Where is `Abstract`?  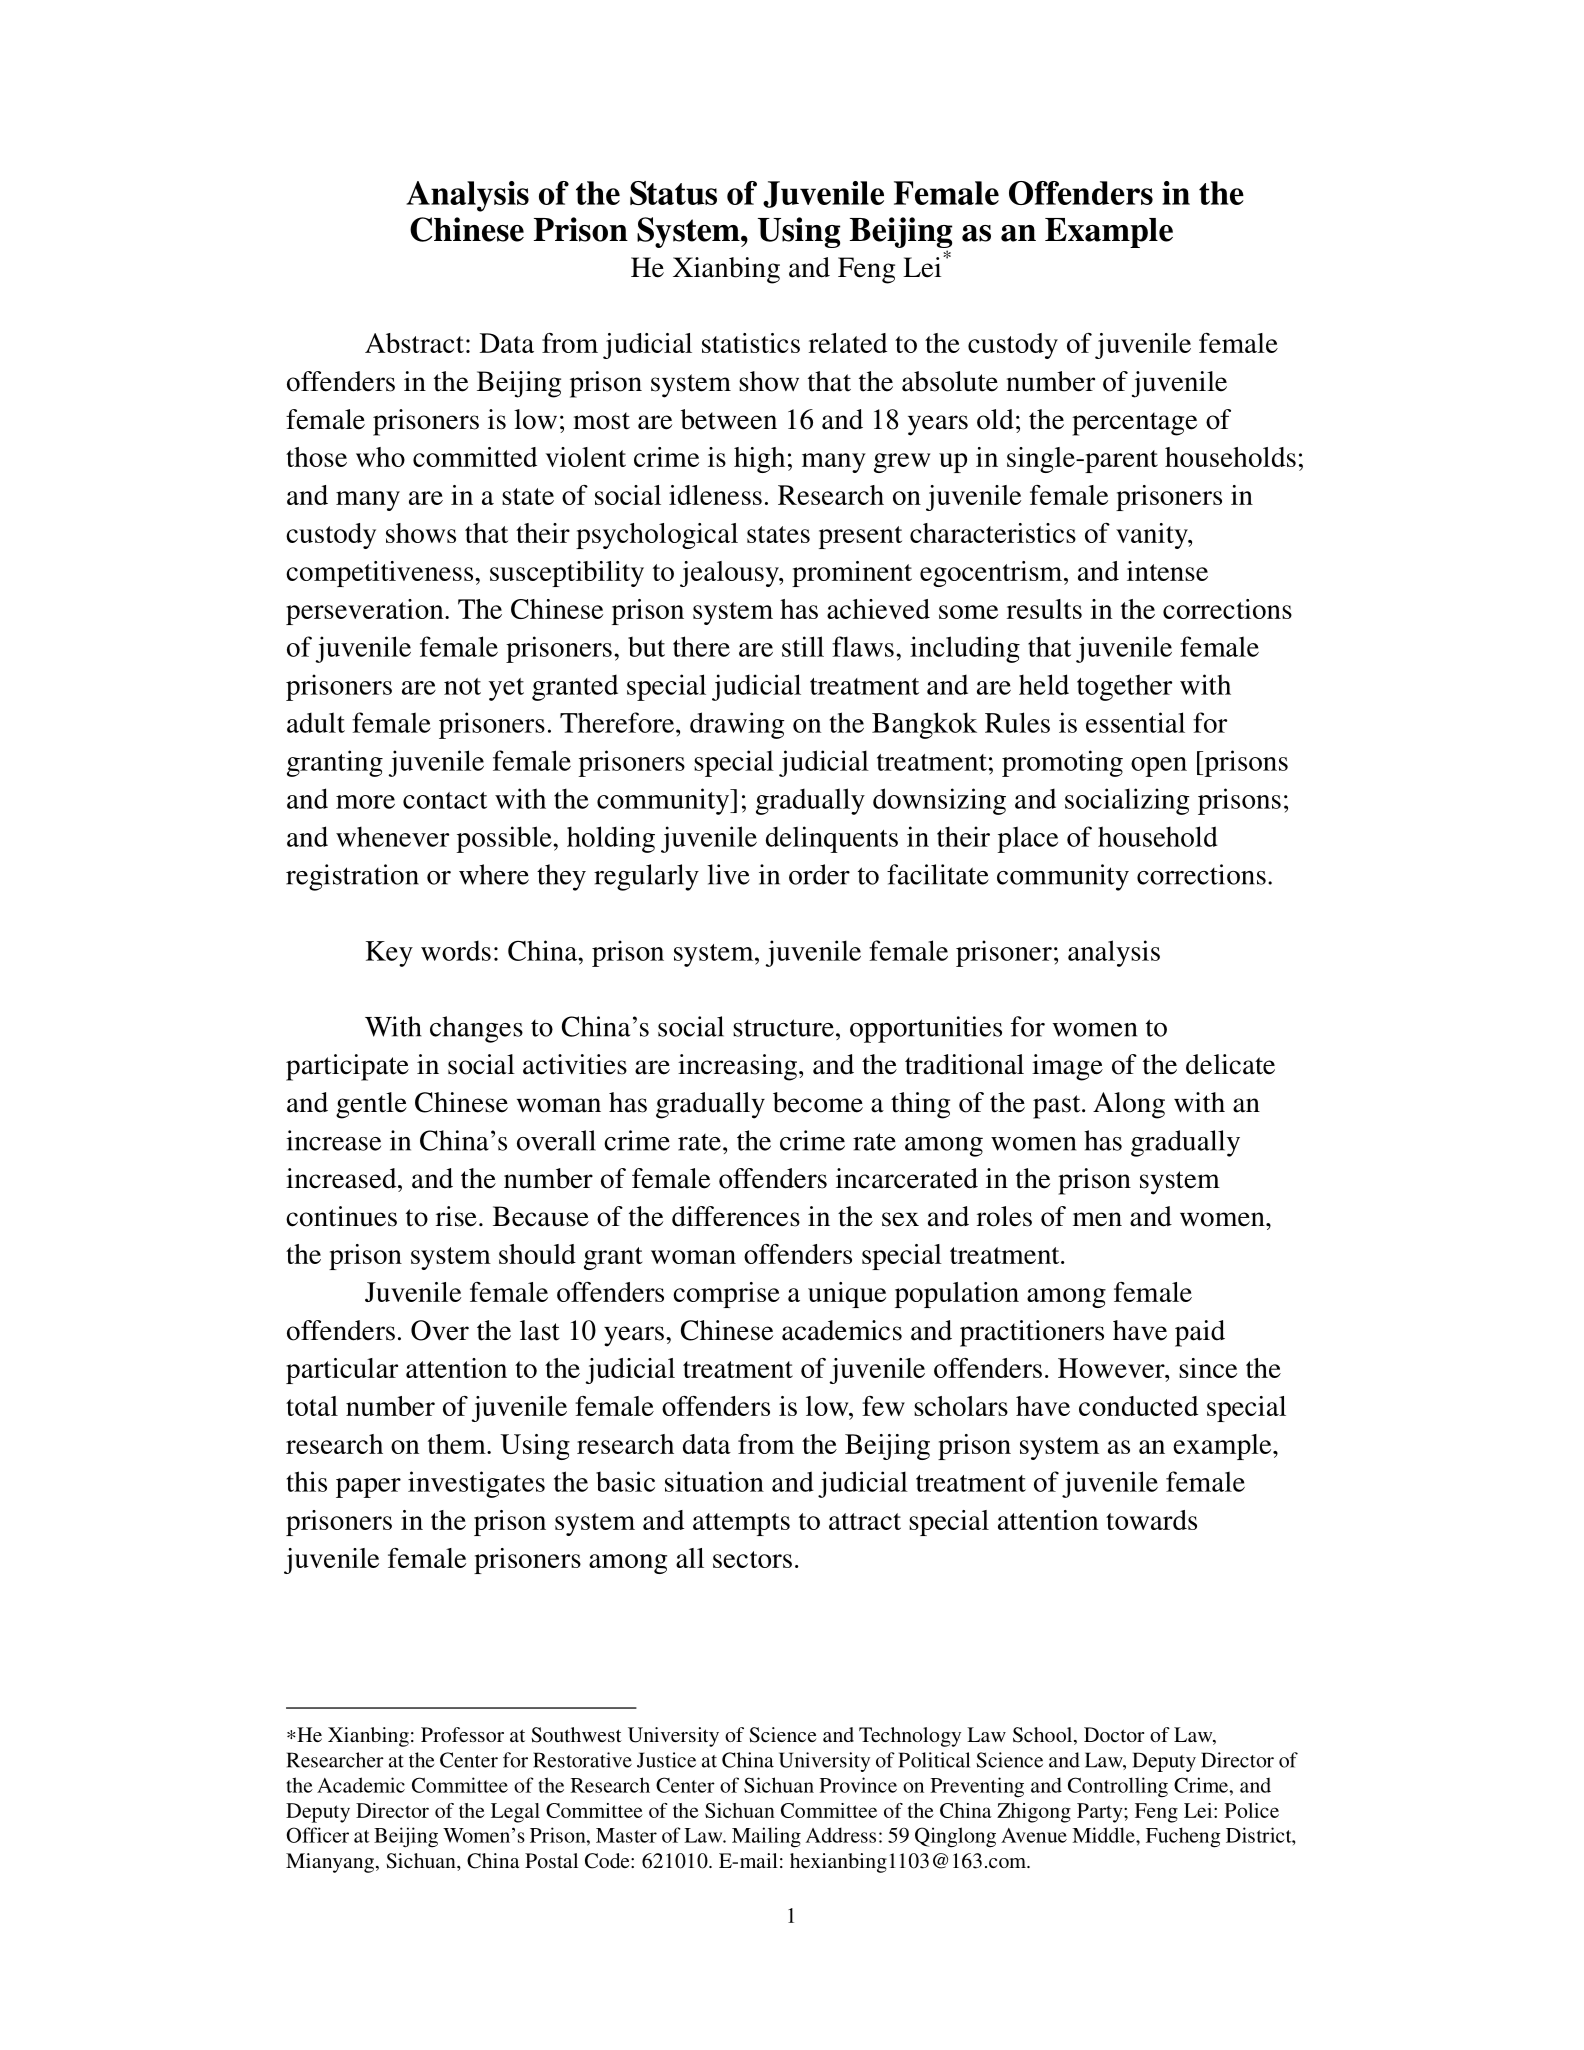 Abstract is located at coordinates (414, 343).
